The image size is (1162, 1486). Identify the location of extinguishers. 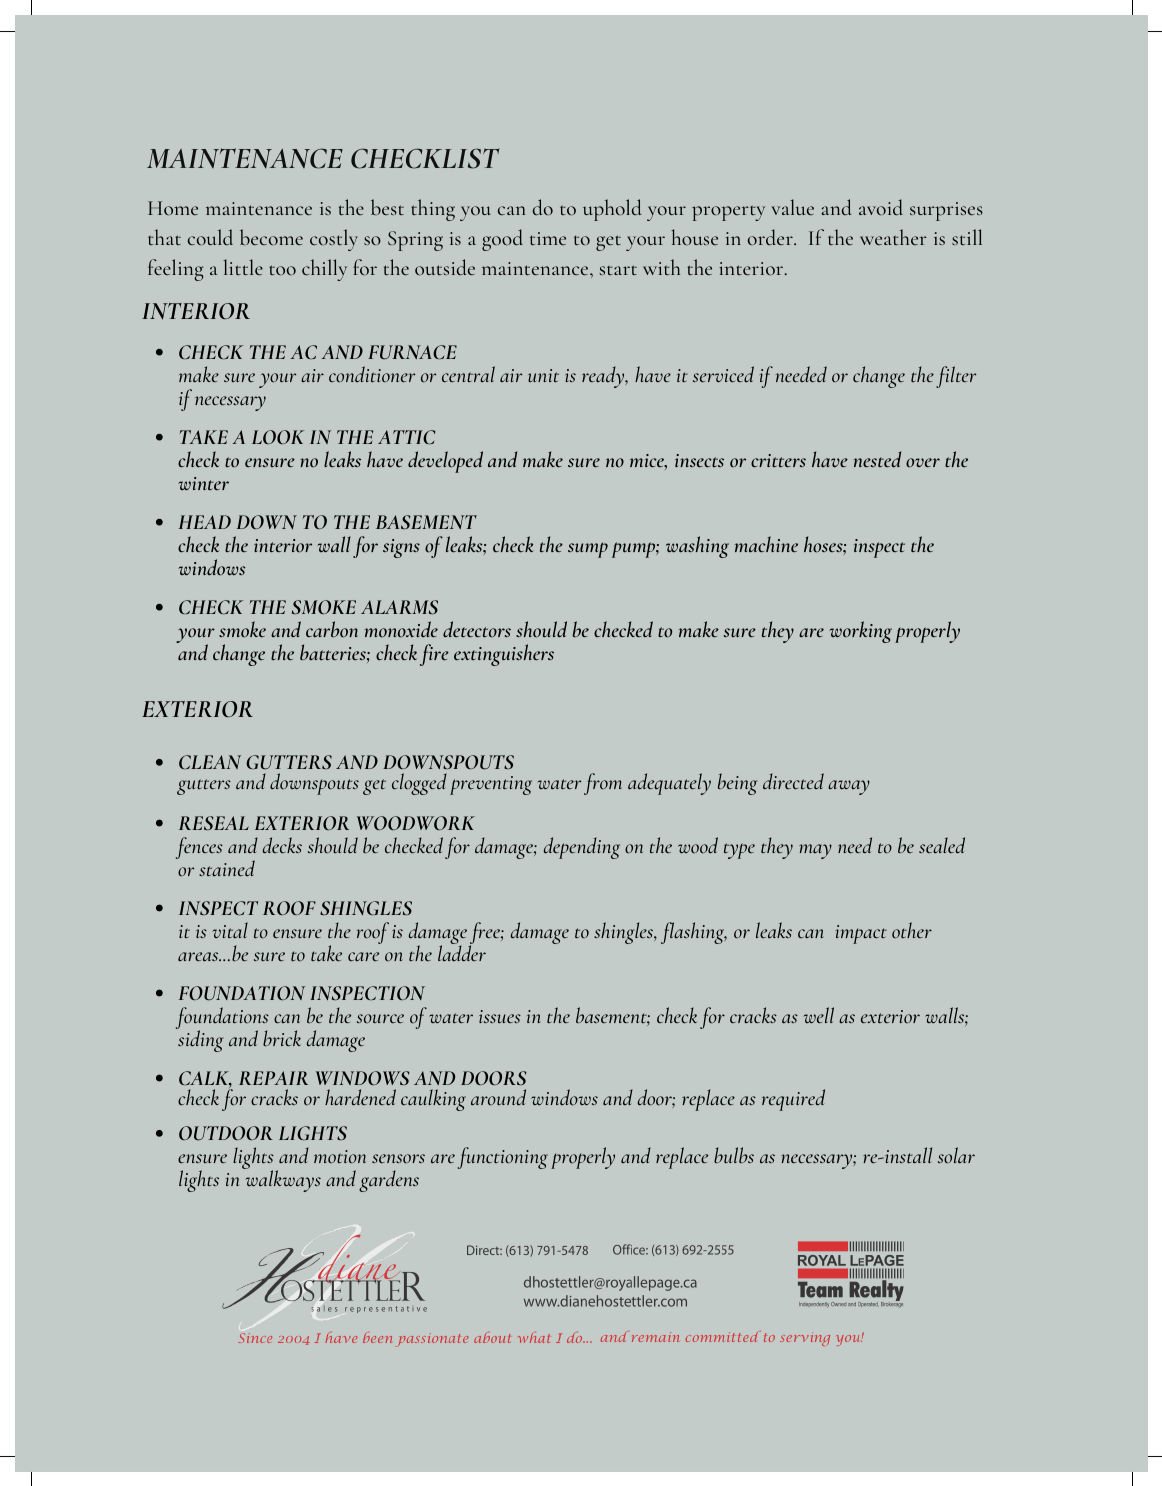
(504, 655).
